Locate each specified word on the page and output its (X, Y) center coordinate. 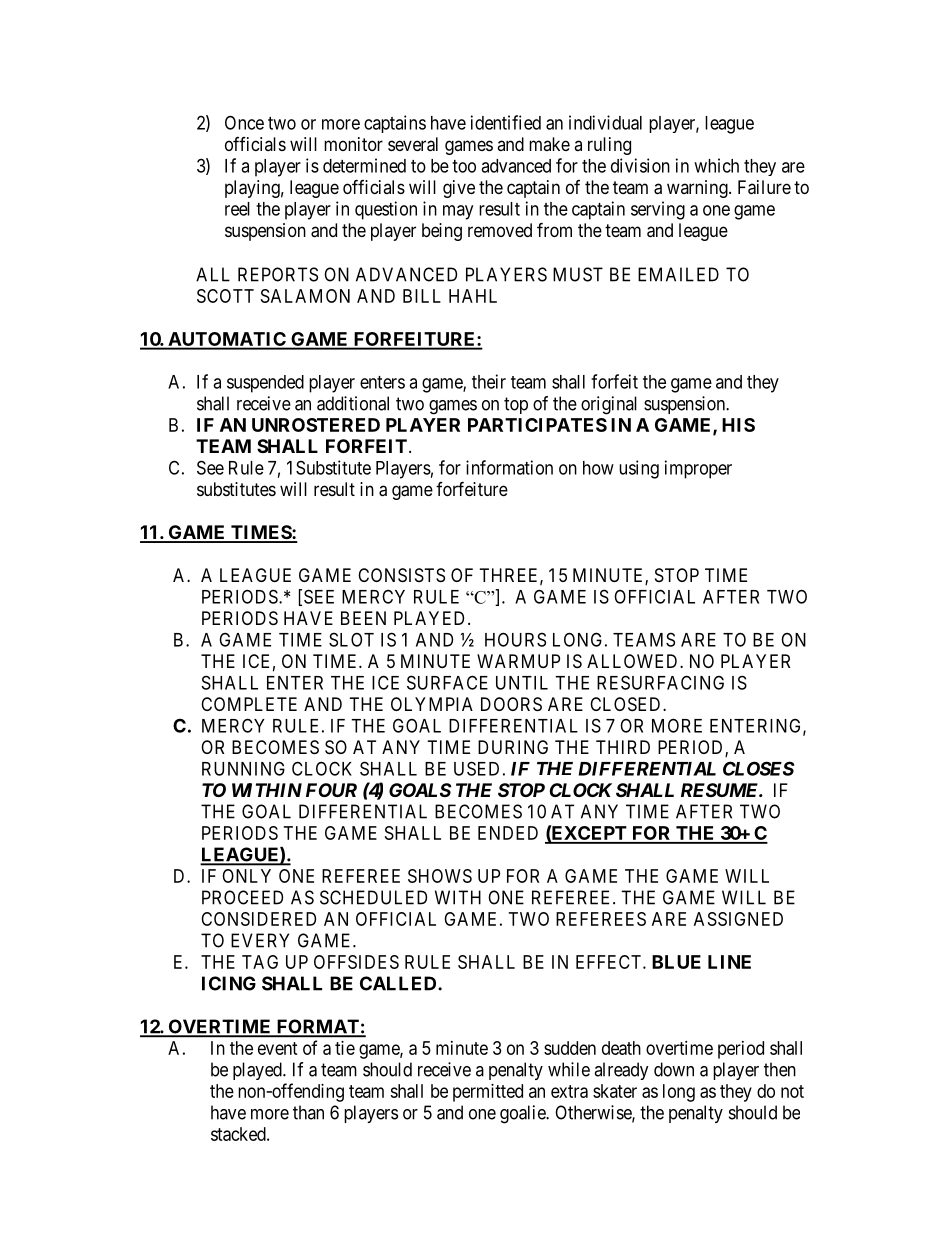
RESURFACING (660, 682)
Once (244, 122)
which (716, 165)
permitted (488, 1093)
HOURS (515, 639)
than (308, 1112)
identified (506, 122)
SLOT (351, 639)
